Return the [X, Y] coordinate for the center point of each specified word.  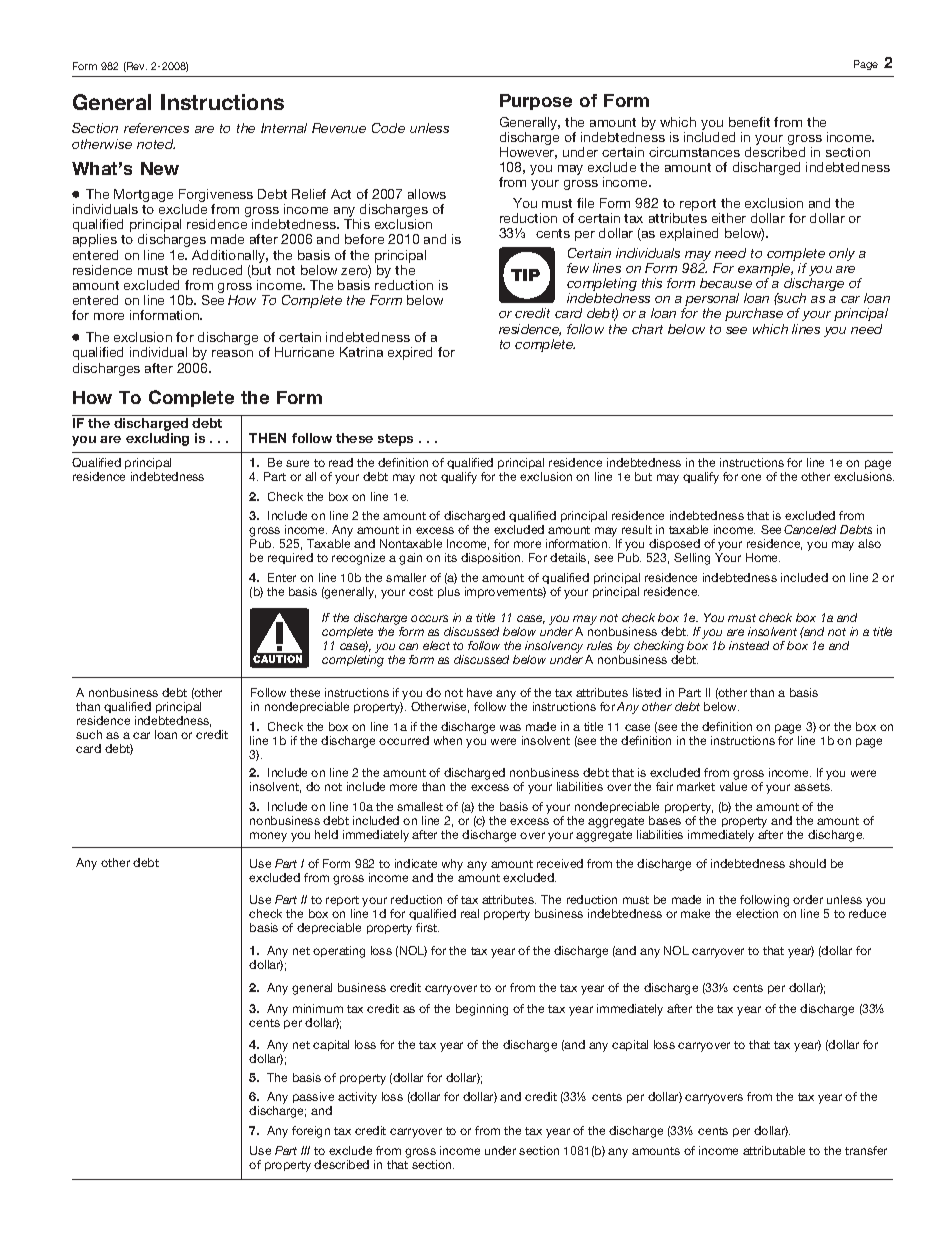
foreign [311, 1132]
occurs [429, 618]
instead [749, 645]
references [156, 128]
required [290, 558]
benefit [749, 122]
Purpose [536, 102]
